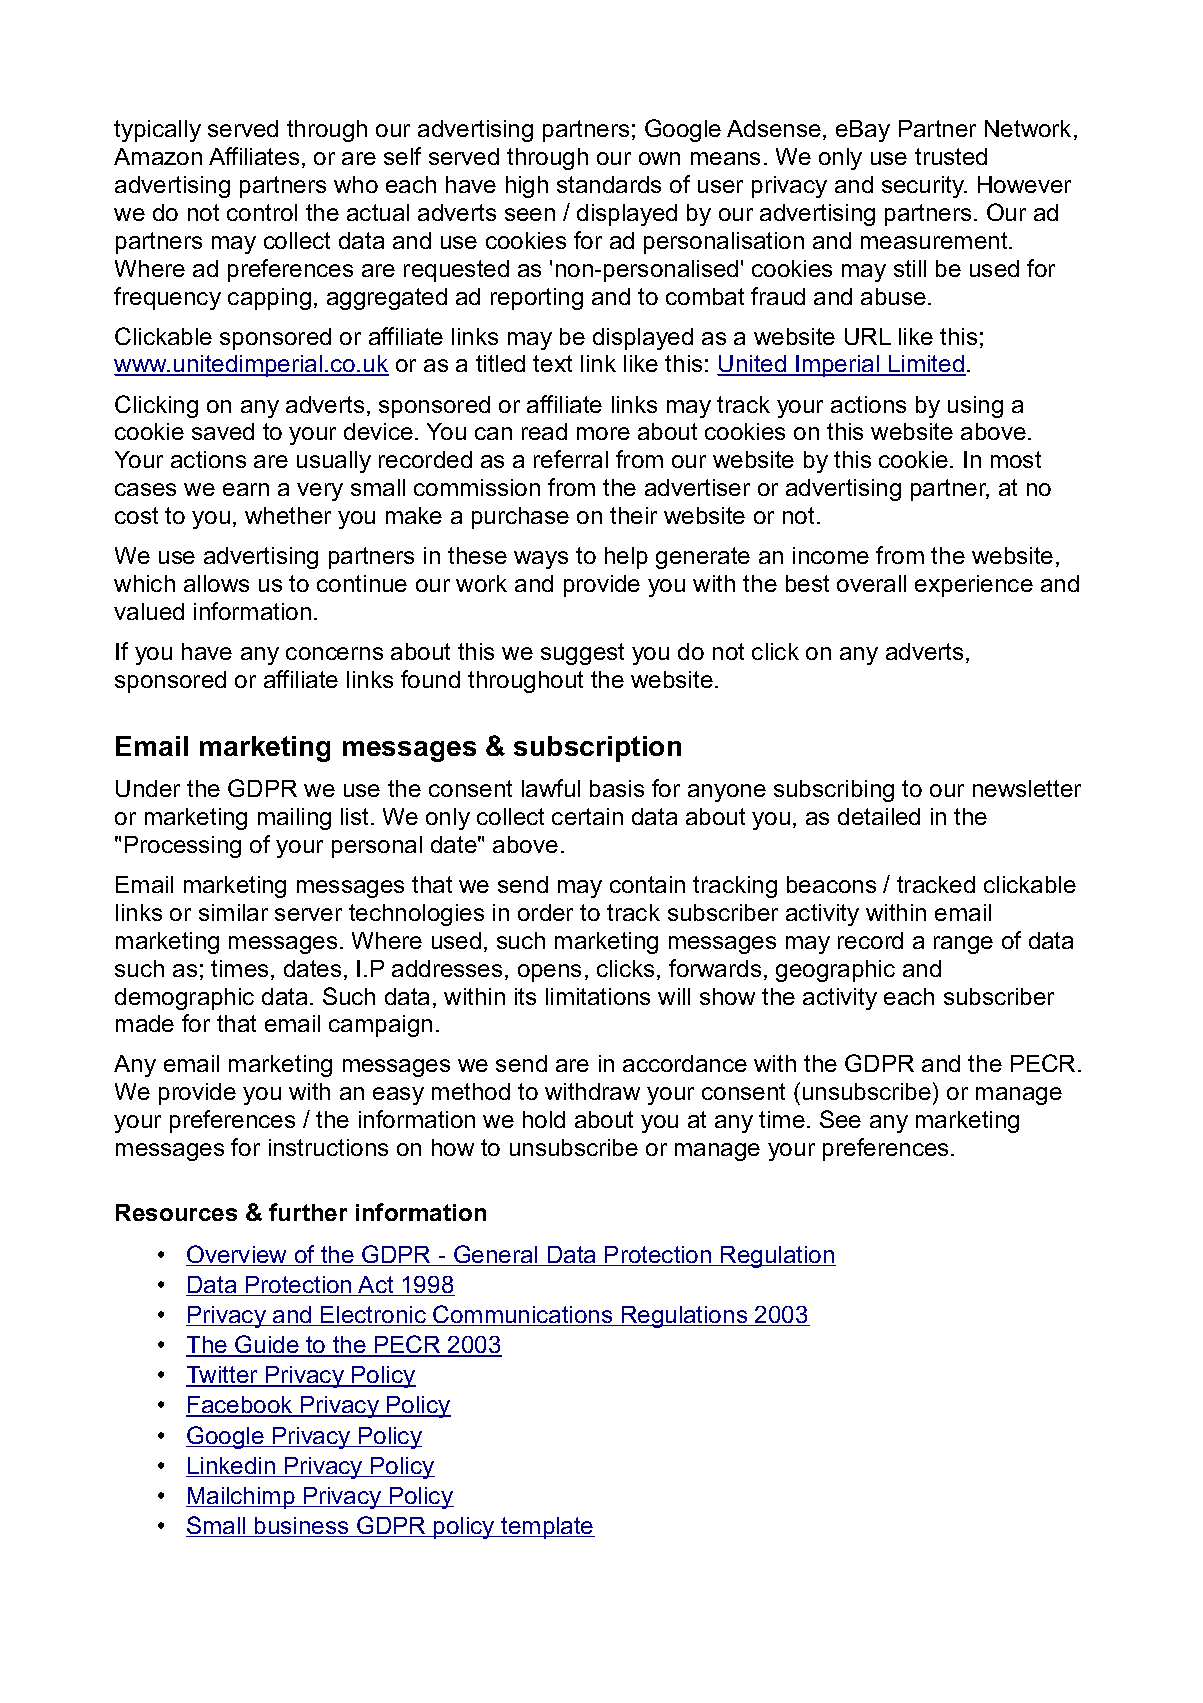 This screenshot has width=1203, height=1703. What do you see at coordinates (685, 1063) in the screenshot?
I see `accordance` at bounding box center [685, 1063].
